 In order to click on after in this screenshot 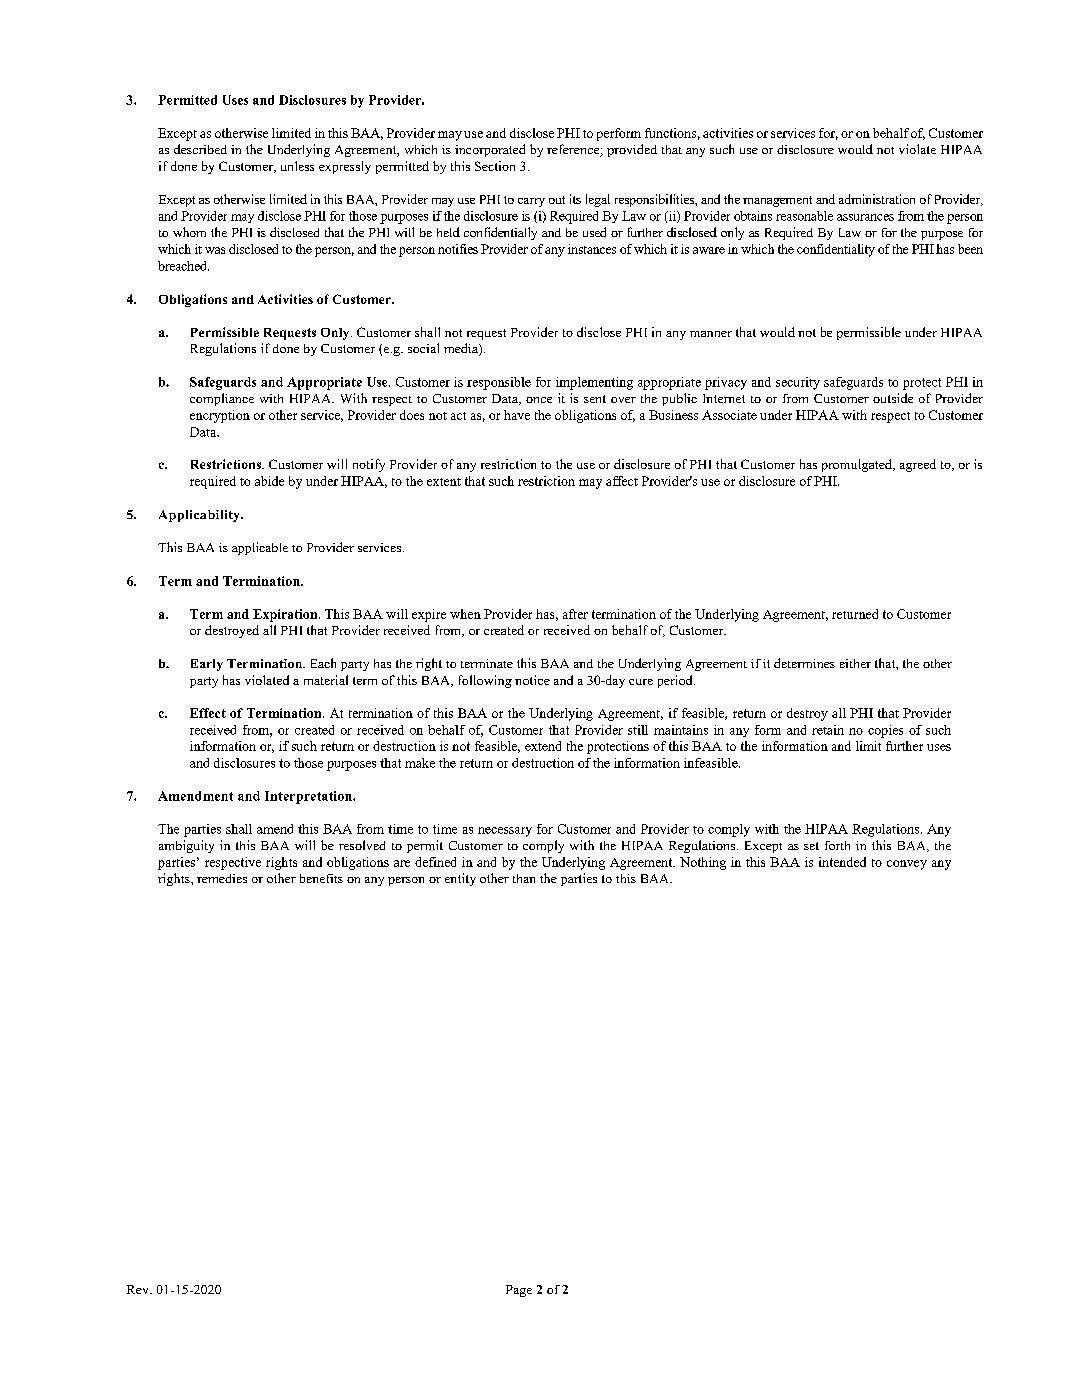, I will do `click(575, 614)`.
